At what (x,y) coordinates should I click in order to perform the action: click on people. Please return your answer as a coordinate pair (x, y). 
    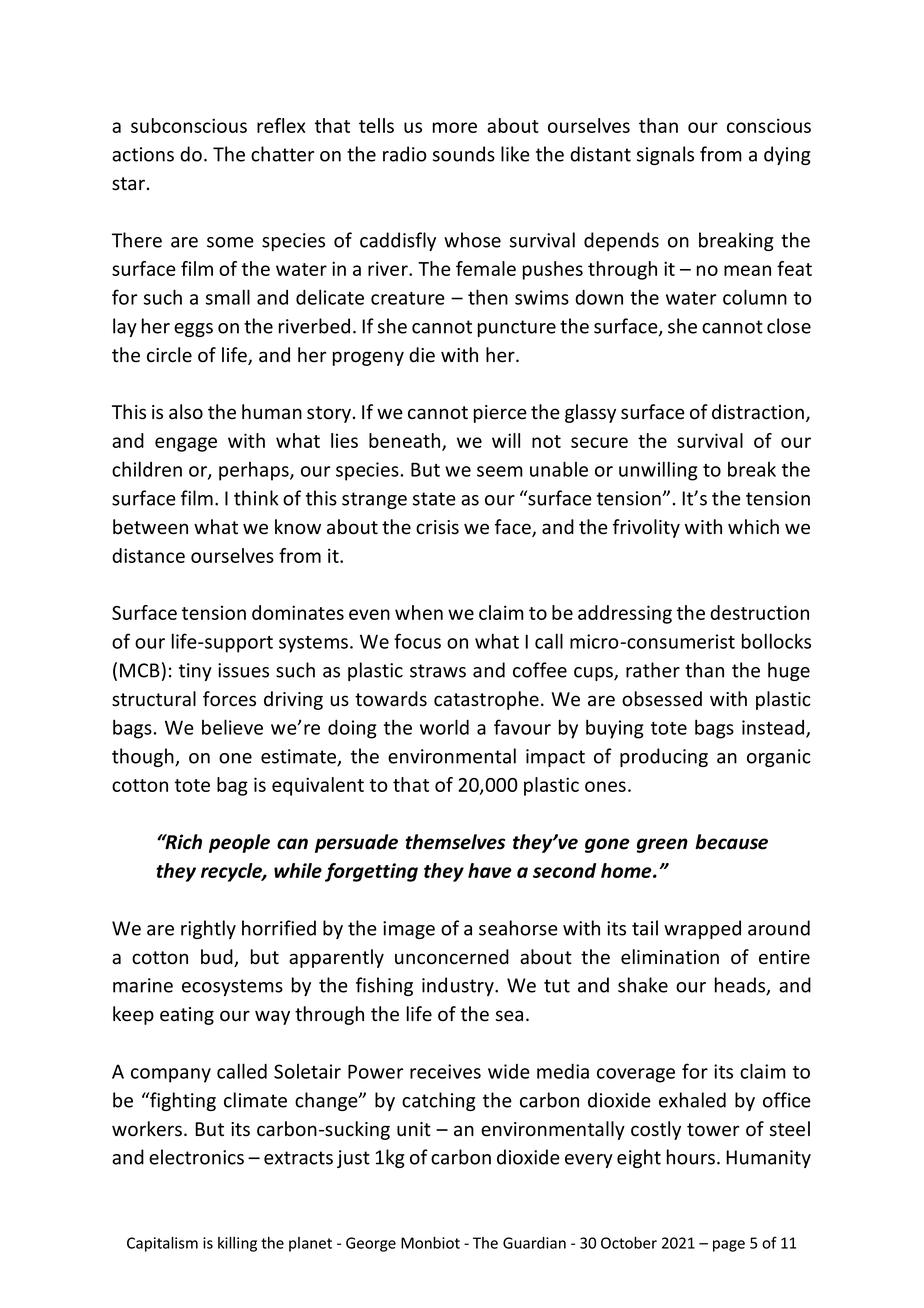
    Looking at the image, I should click on (239, 843).
